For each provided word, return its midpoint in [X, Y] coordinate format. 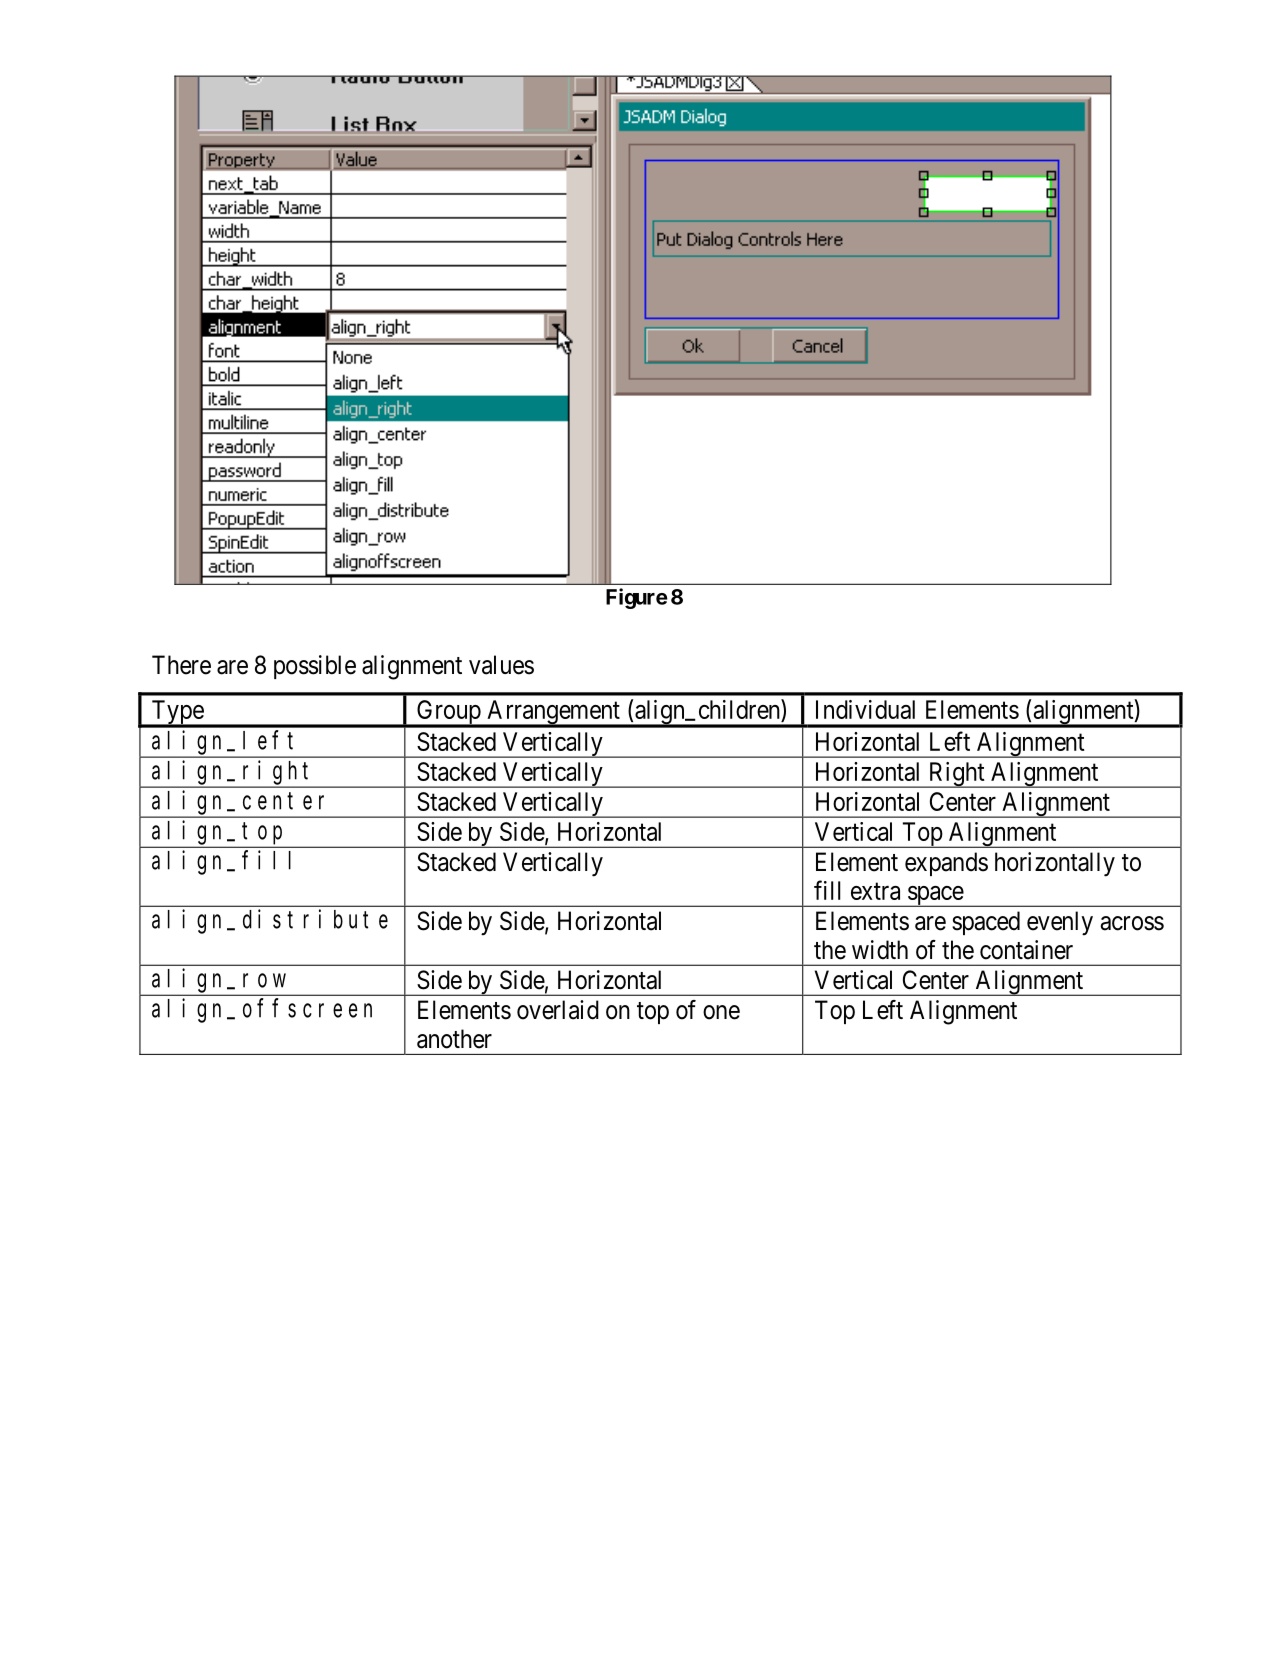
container [1026, 950]
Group [448, 713]
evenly [1060, 923]
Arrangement [553, 713]
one [721, 1012]
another [454, 1039]
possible [315, 667]
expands [946, 864]
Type [177, 713]
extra [875, 891]
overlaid [558, 1010]
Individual [865, 709]
